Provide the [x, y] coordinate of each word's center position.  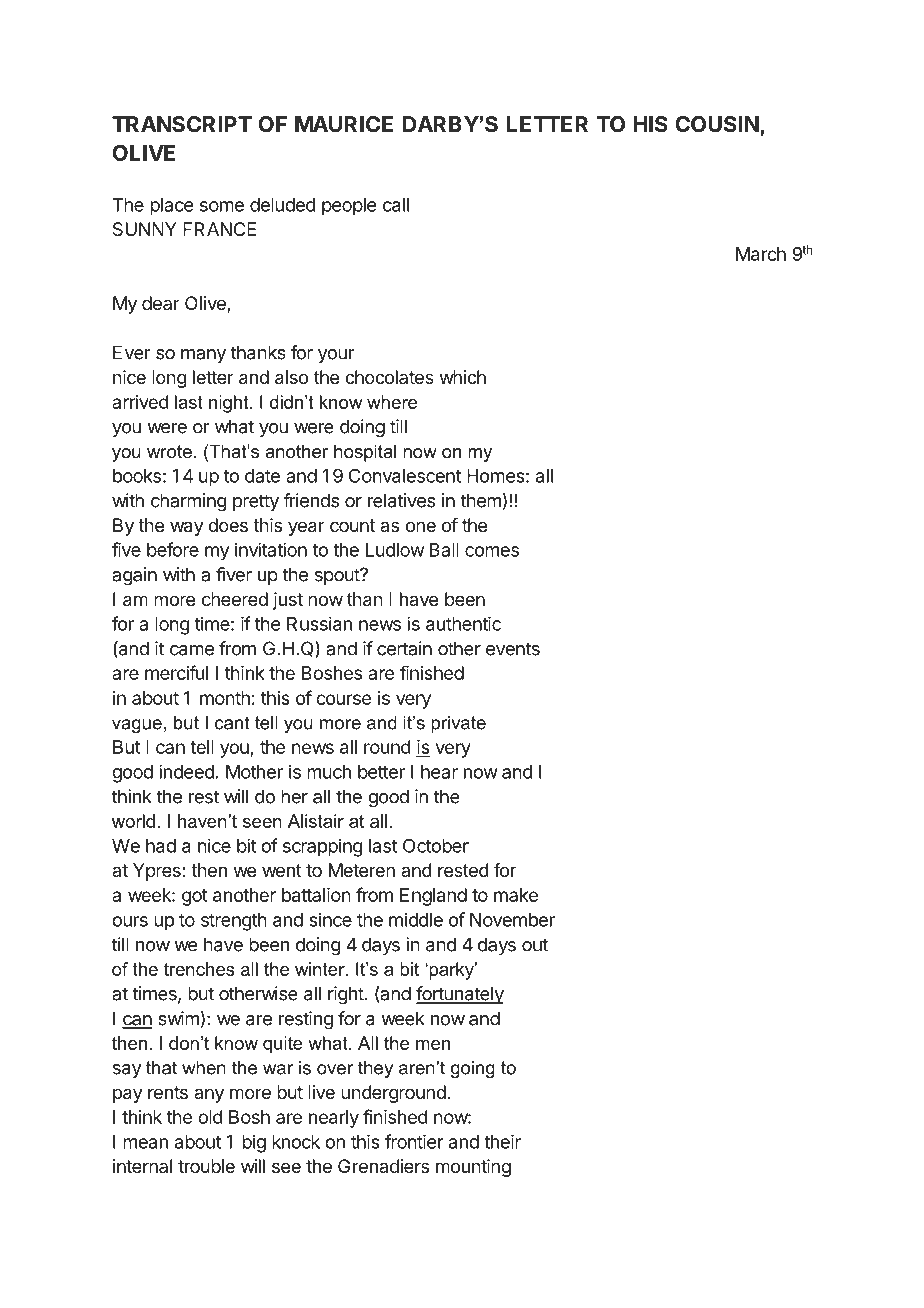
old [210, 1117]
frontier [414, 1141]
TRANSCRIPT [182, 124]
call [396, 205]
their [502, 1141]
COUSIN [717, 124]
